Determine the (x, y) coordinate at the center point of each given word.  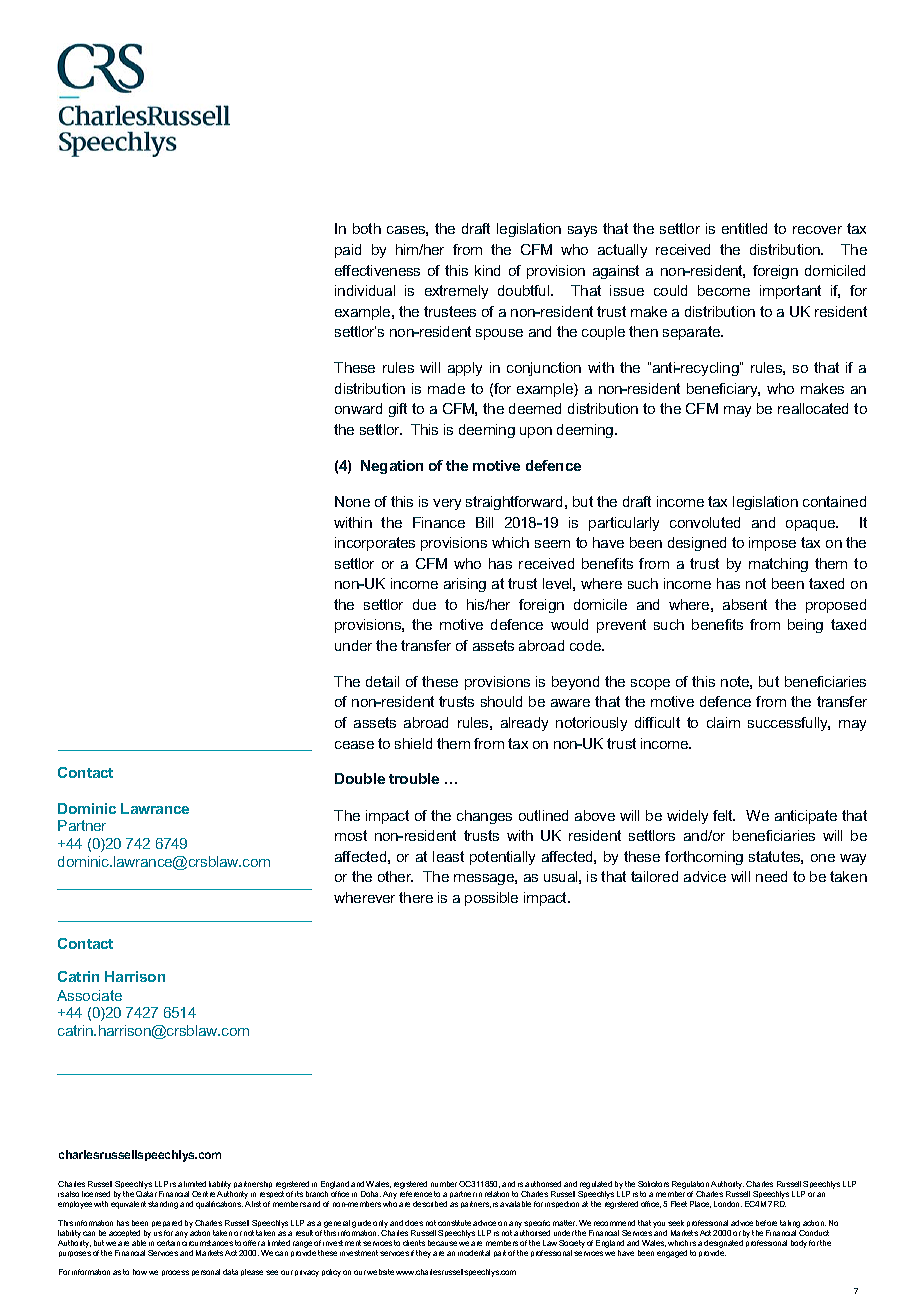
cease (354, 745)
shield (413, 743)
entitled (744, 228)
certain (168, 1243)
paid (348, 251)
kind (487, 270)
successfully (789, 724)
